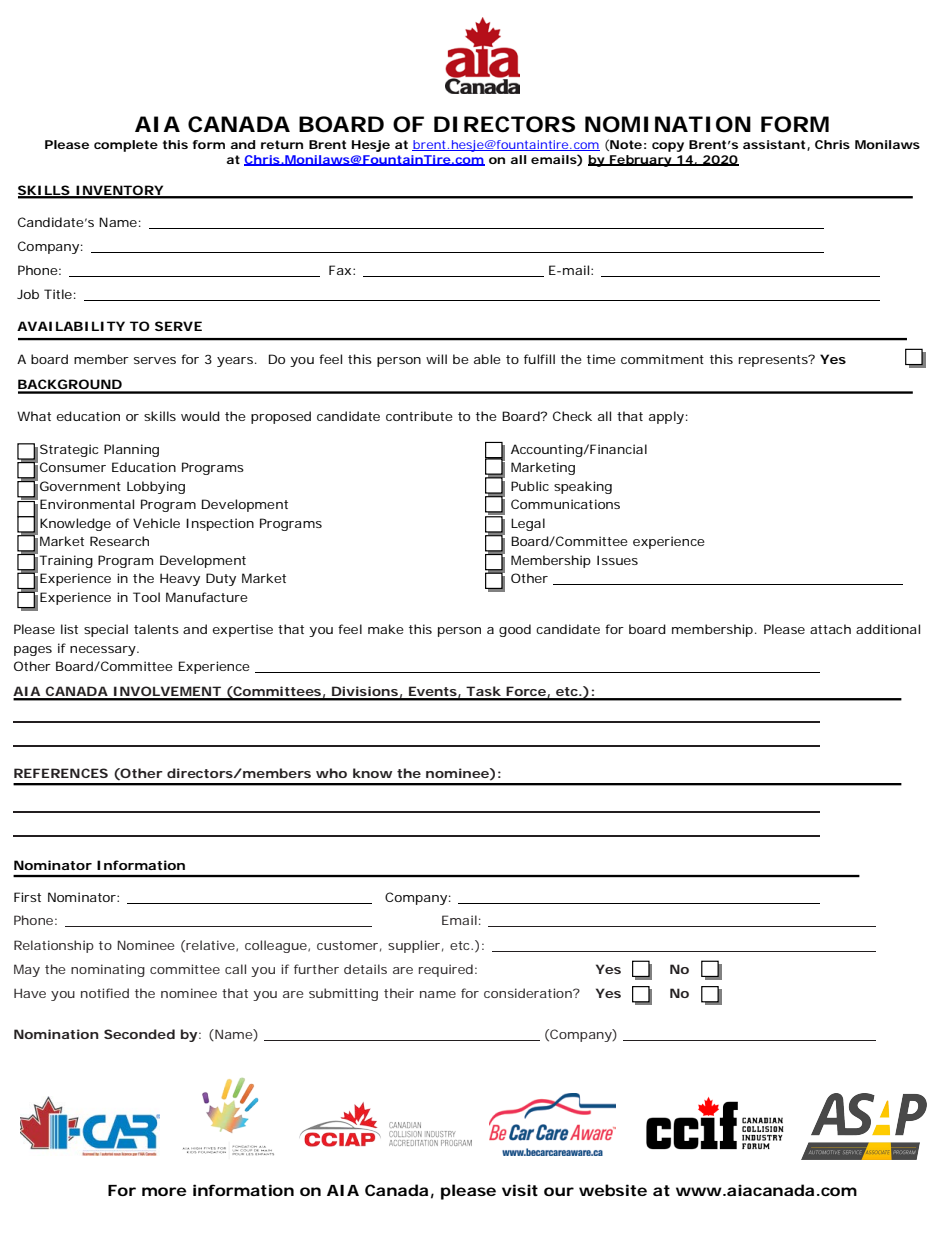 The image size is (952, 1233). I want to click on INVENTORY, so click(119, 191).
